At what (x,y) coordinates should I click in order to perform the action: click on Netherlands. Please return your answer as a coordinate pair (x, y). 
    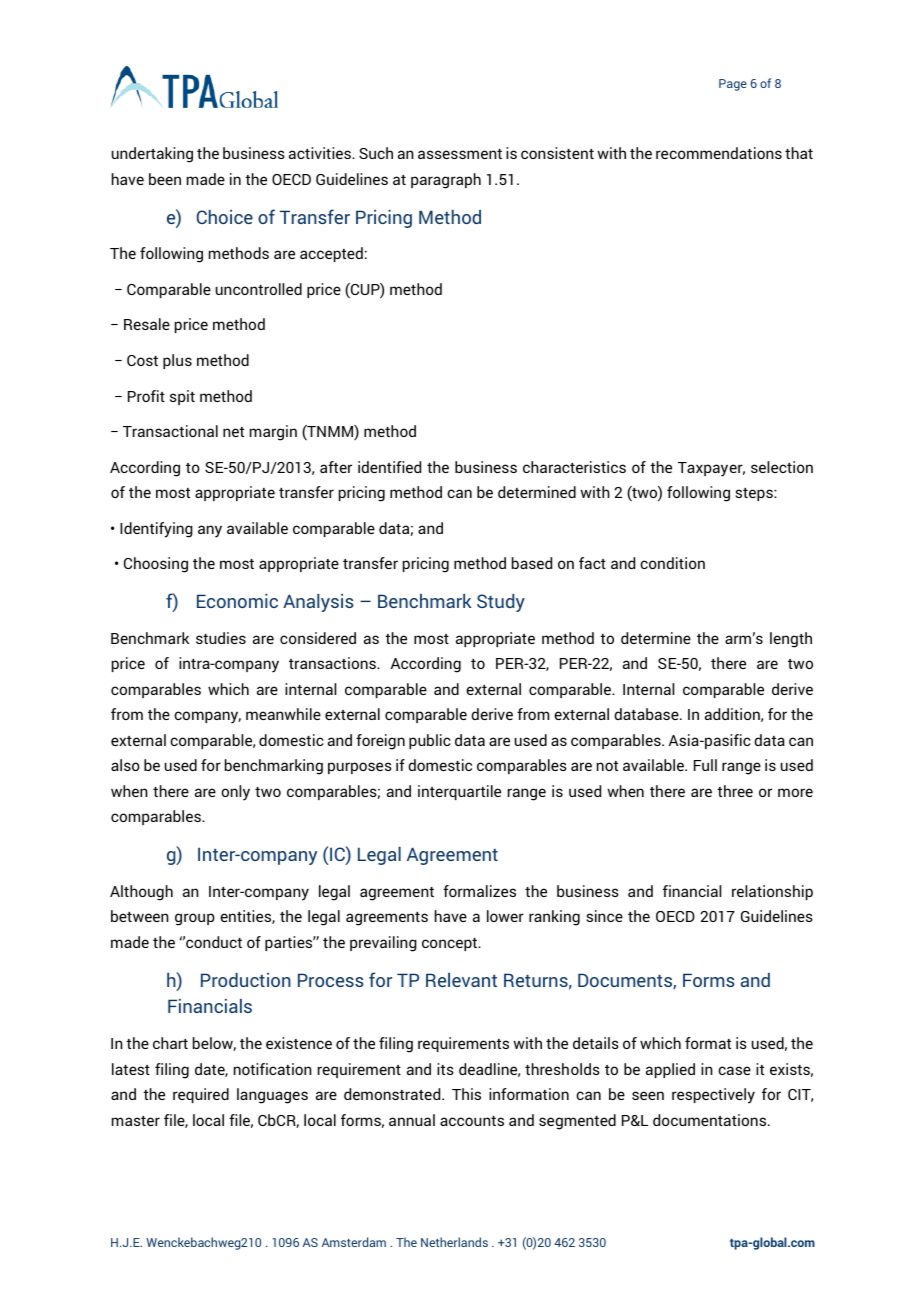
    Looking at the image, I should click on (454, 1242).
